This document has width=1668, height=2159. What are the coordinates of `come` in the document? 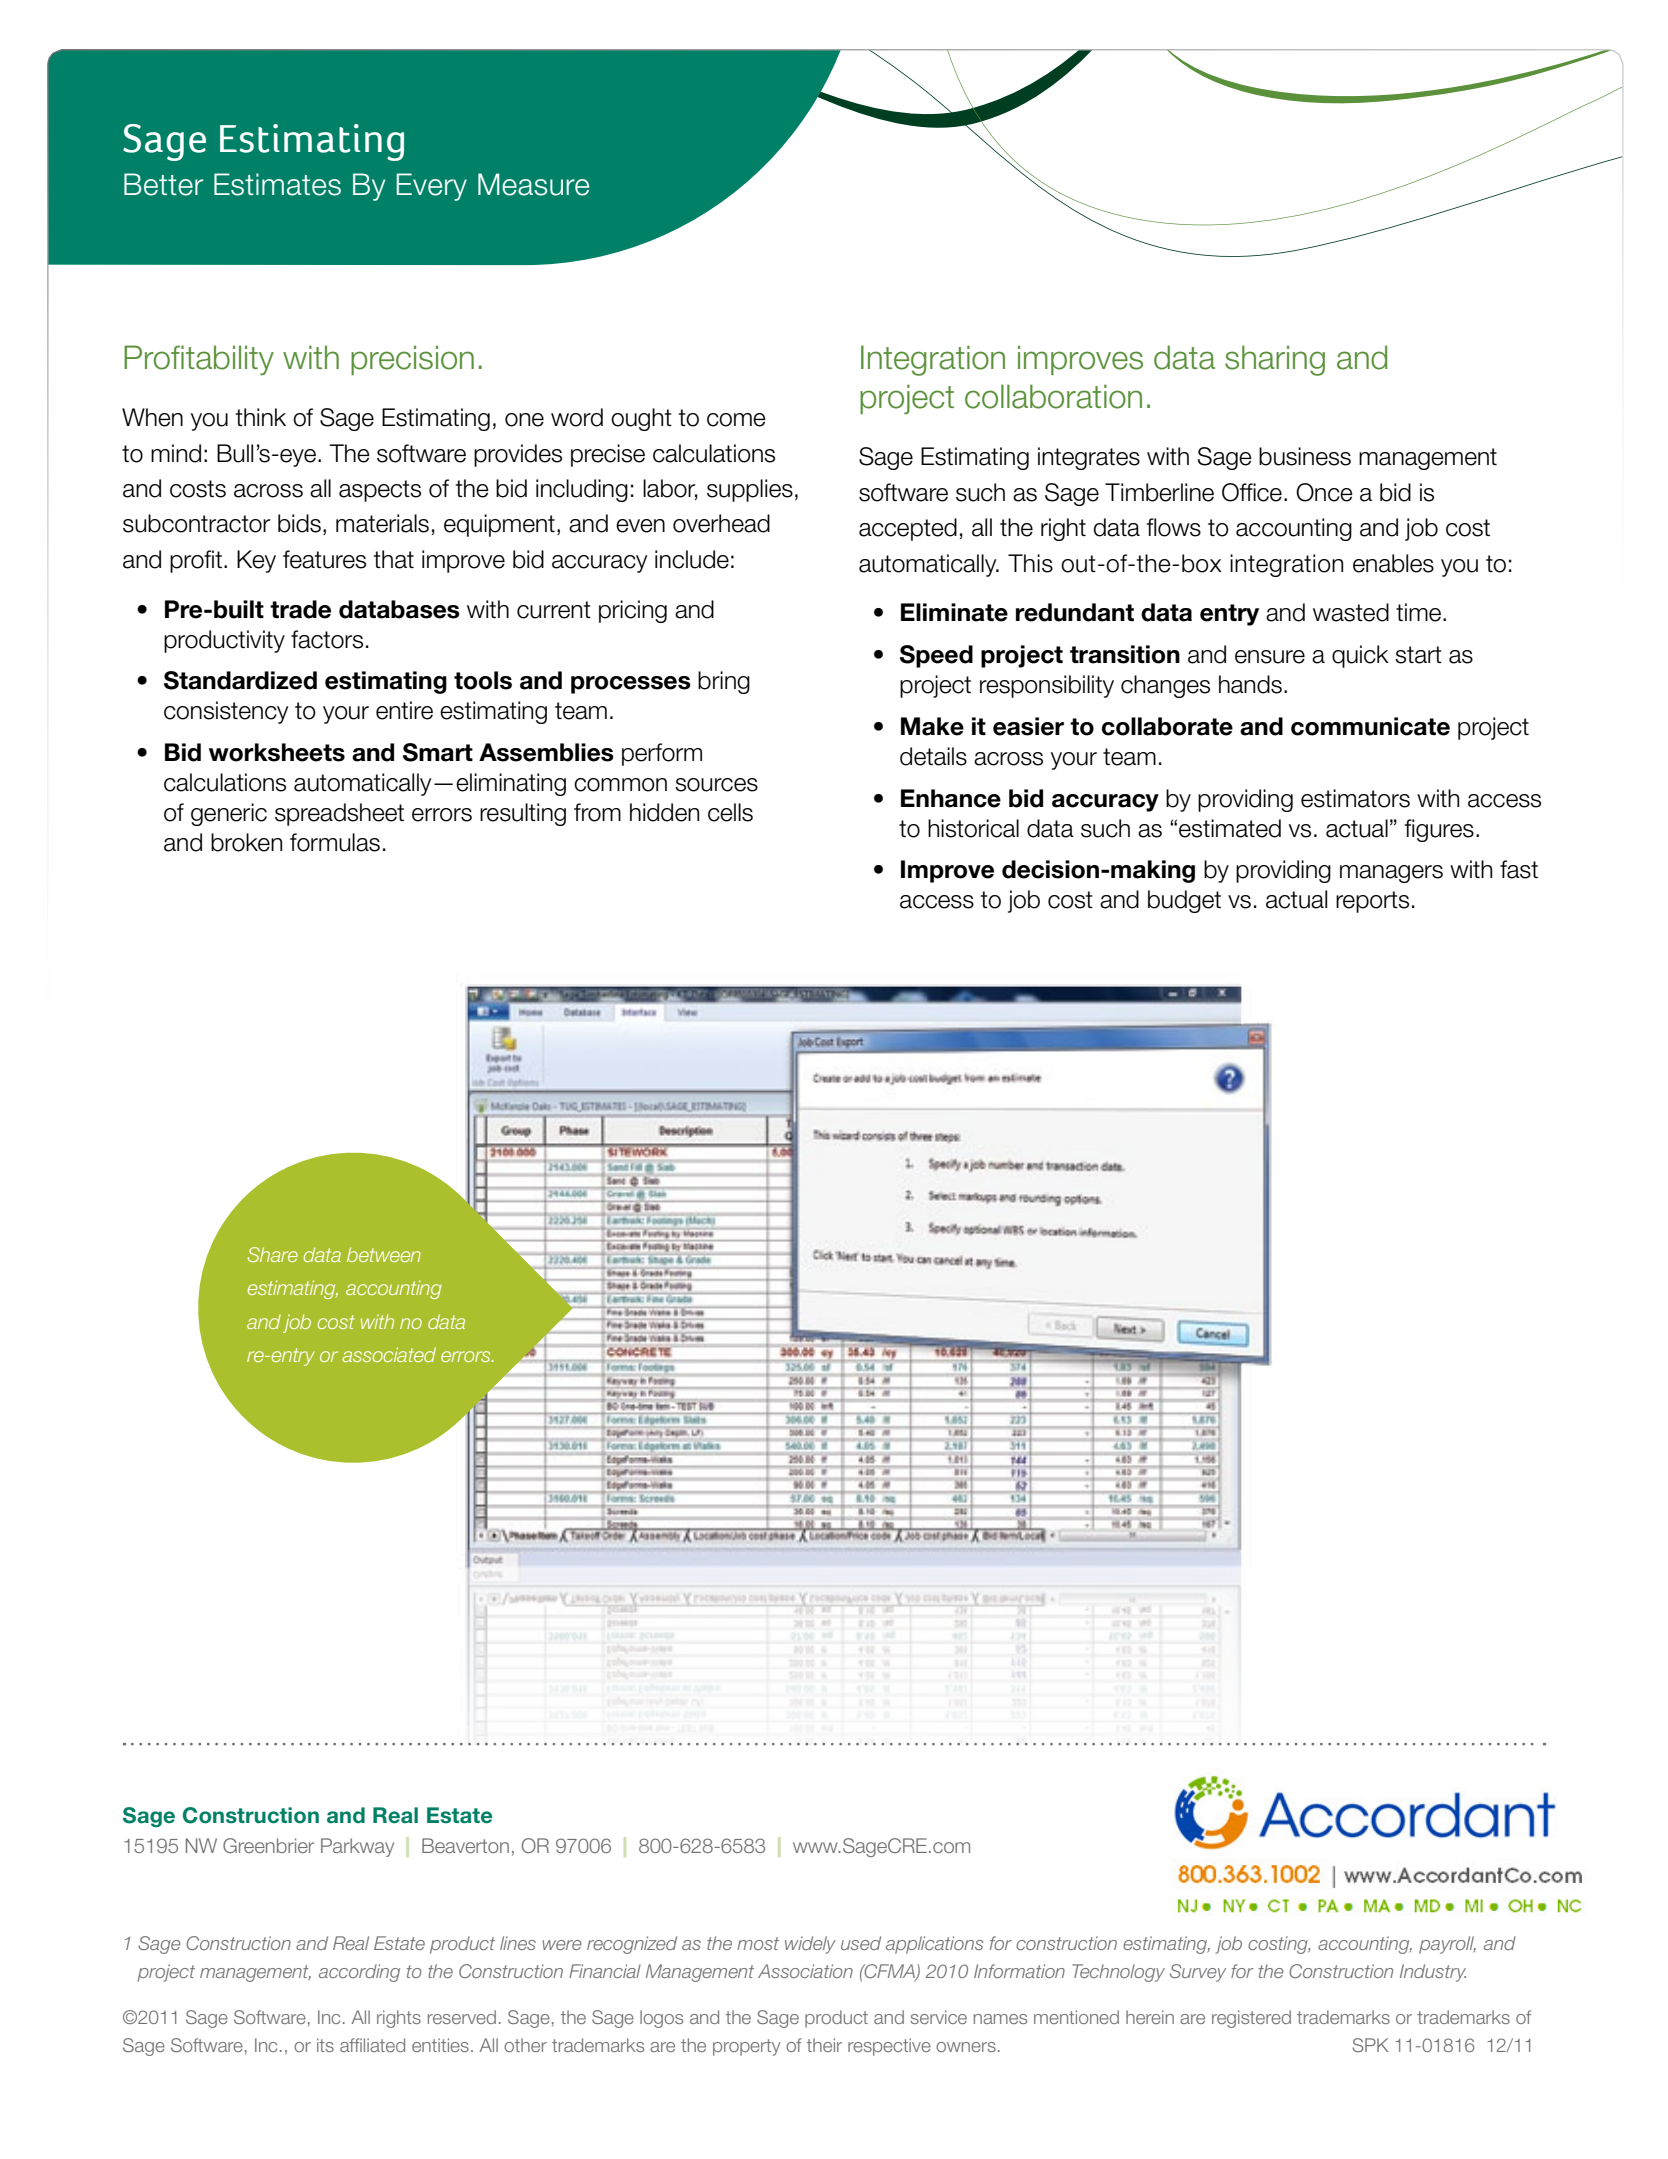 It's located at (736, 420).
